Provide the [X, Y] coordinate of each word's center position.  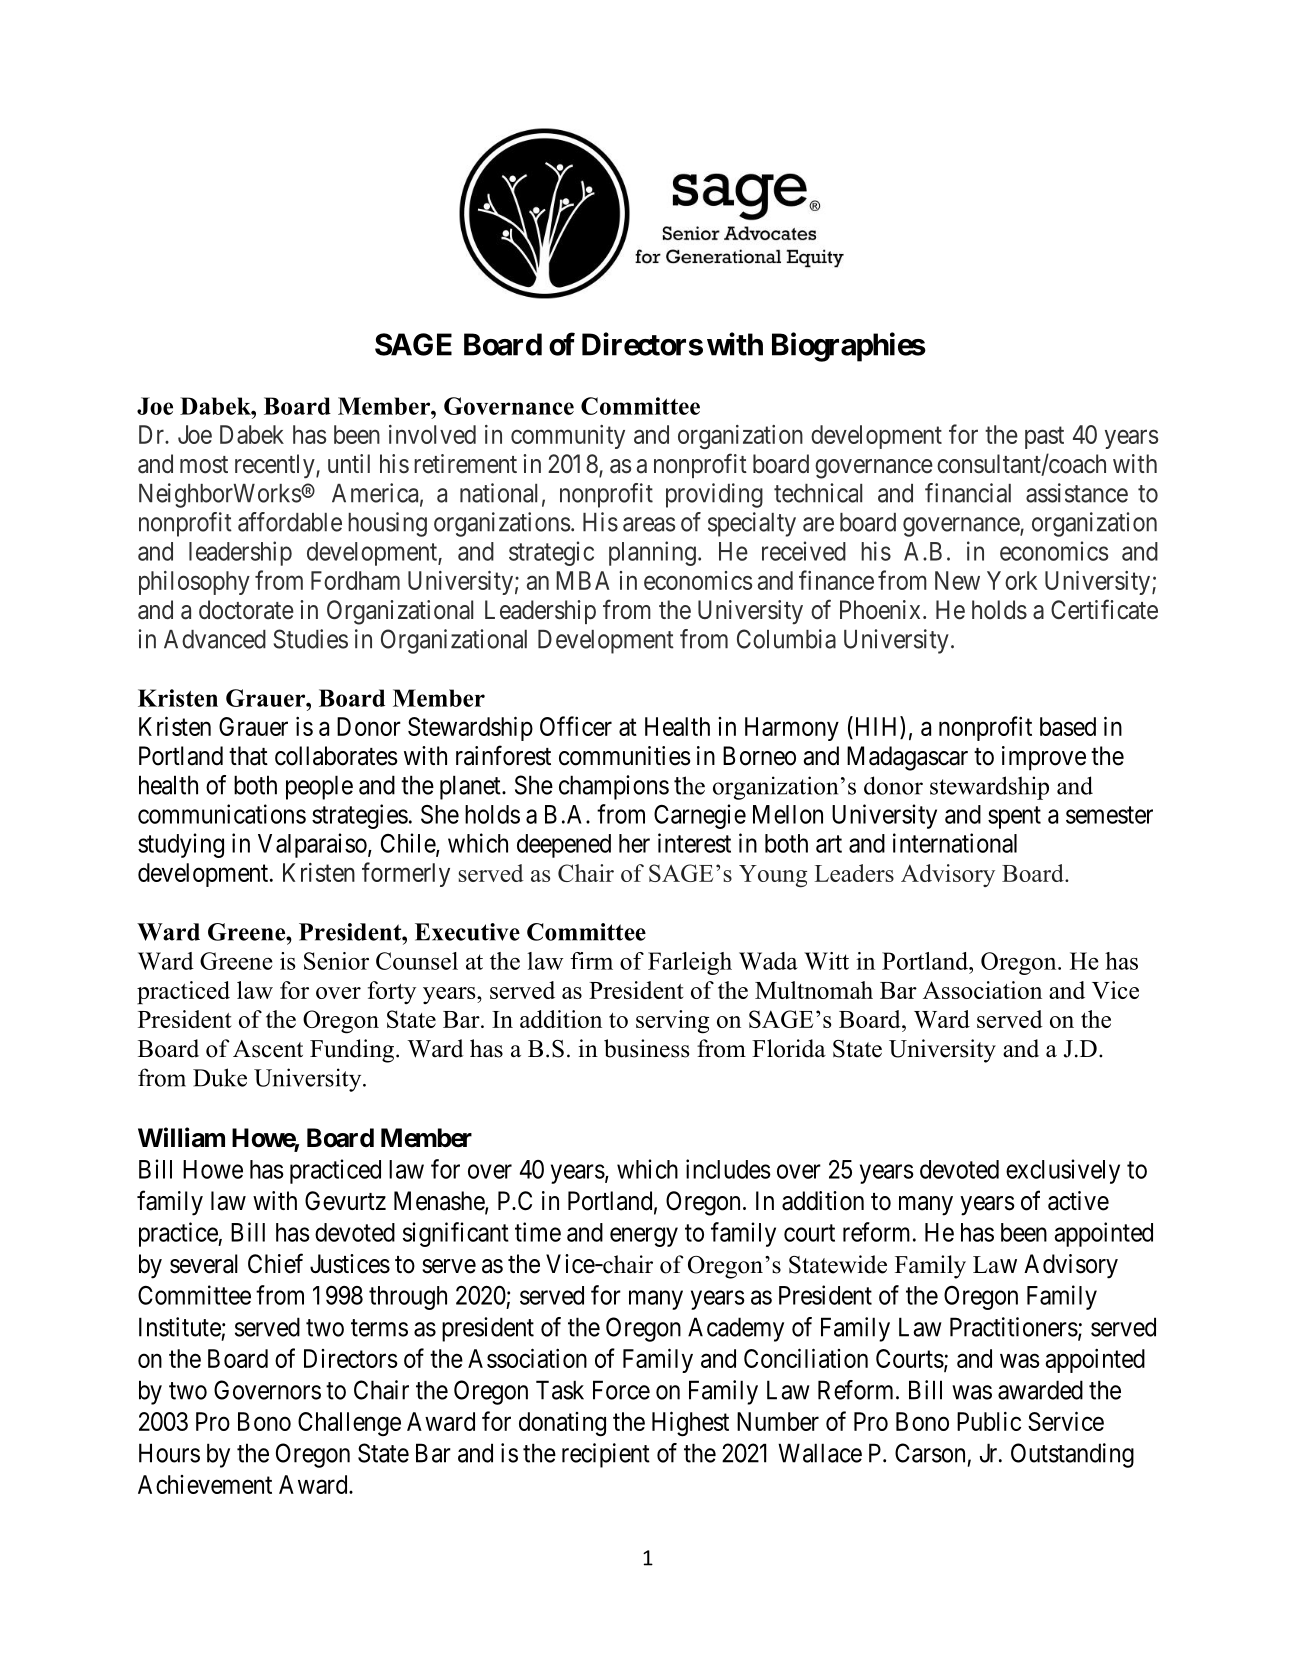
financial [968, 493]
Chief [275, 1263]
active [1078, 1201]
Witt [826, 961]
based [1068, 726]
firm [591, 961]
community [568, 437]
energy [644, 1237]
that [248, 756]
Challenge [349, 1424]
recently [276, 466]
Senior [336, 961]
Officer [576, 726]
